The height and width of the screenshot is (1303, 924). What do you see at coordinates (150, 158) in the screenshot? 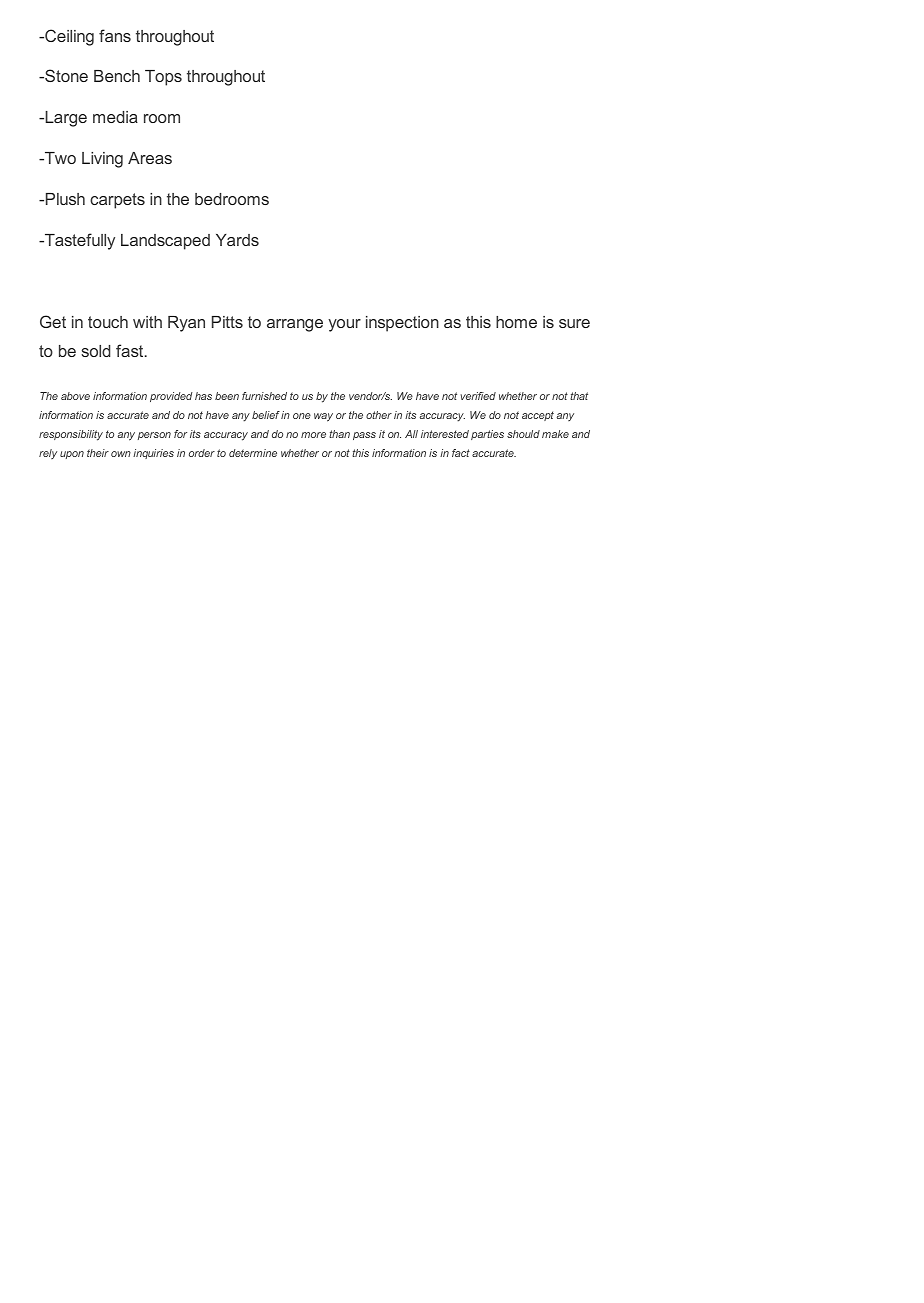
I see `Areas` at bounding box center [150, 158].
